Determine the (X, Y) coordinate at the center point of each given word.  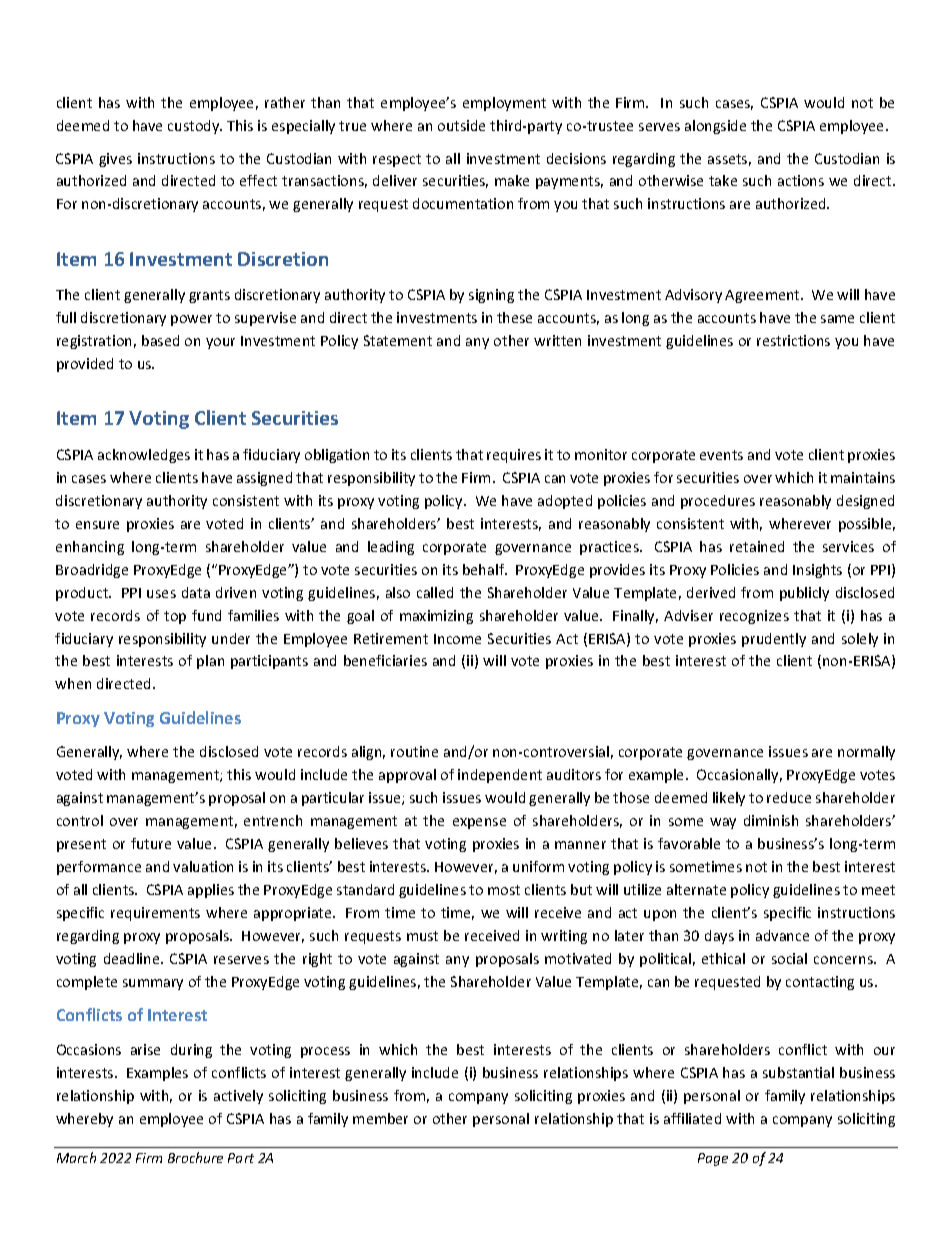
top (175, 617)
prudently (774, 640)
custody (195, 127)
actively (238, 1097)
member (380, 1118)
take (723, 180)
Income (457, 639)
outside (461, 125)
